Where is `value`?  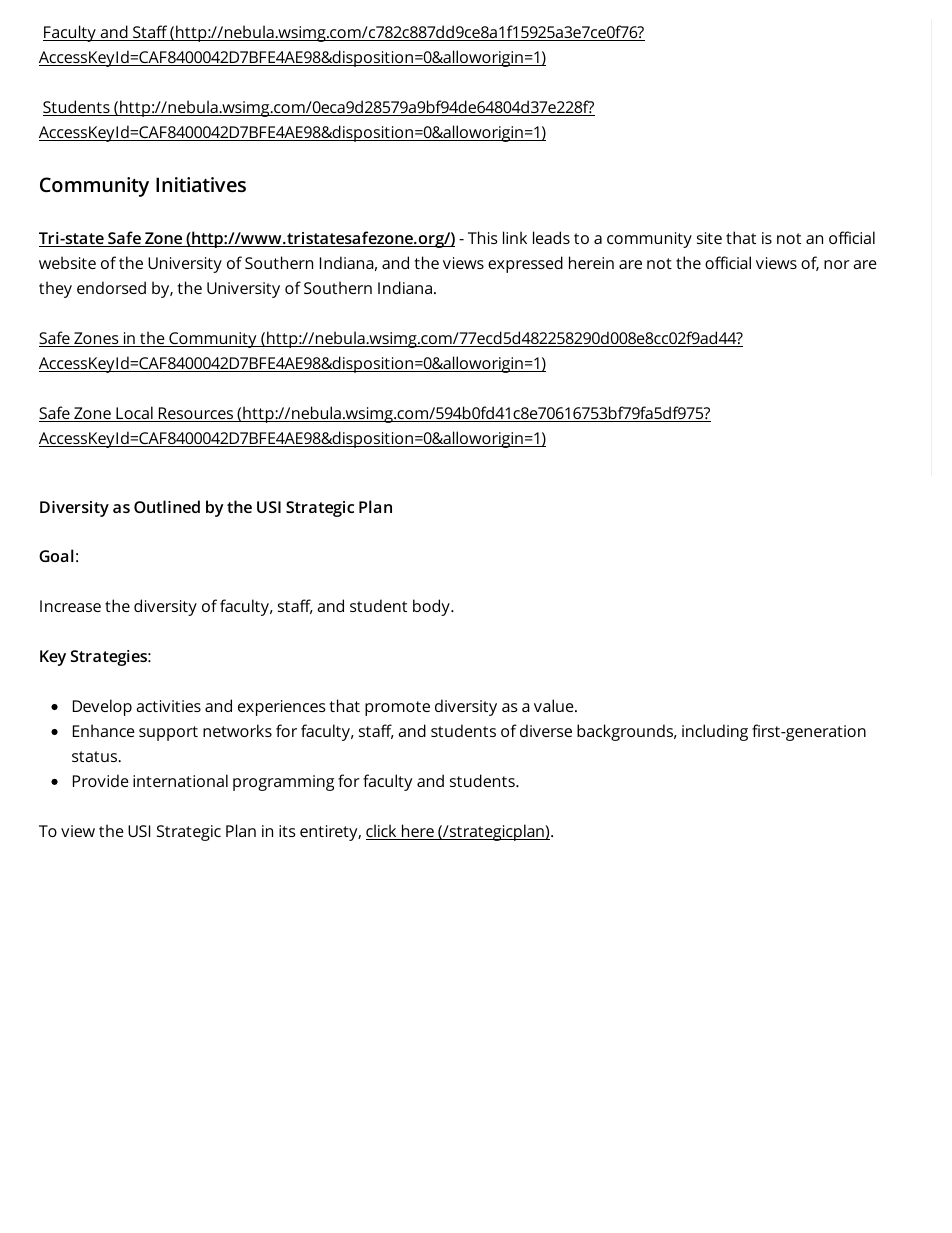
value is located at coordinates (555, 705).
